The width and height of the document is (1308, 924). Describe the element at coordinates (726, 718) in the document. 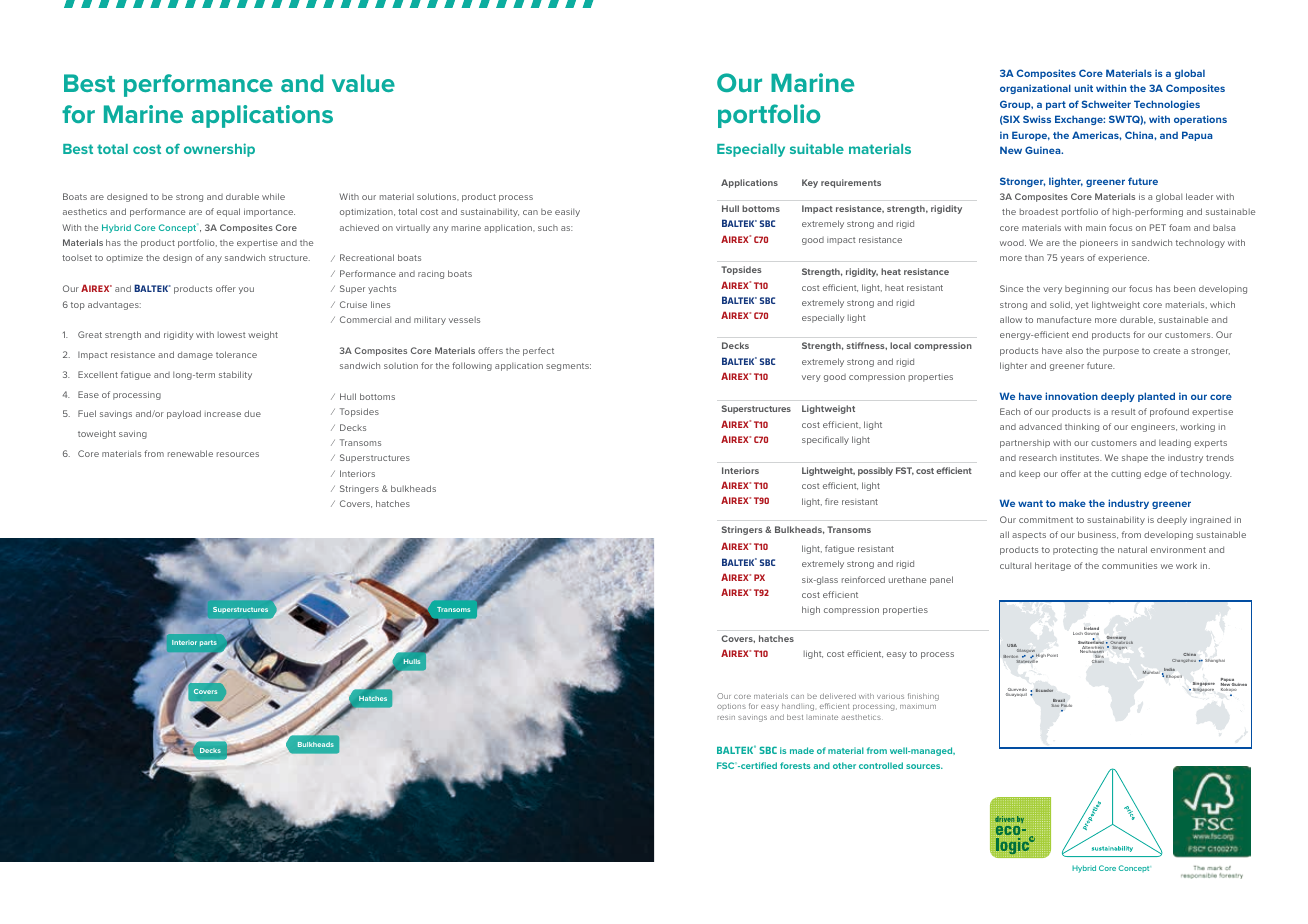

I see `resin` at that location.
